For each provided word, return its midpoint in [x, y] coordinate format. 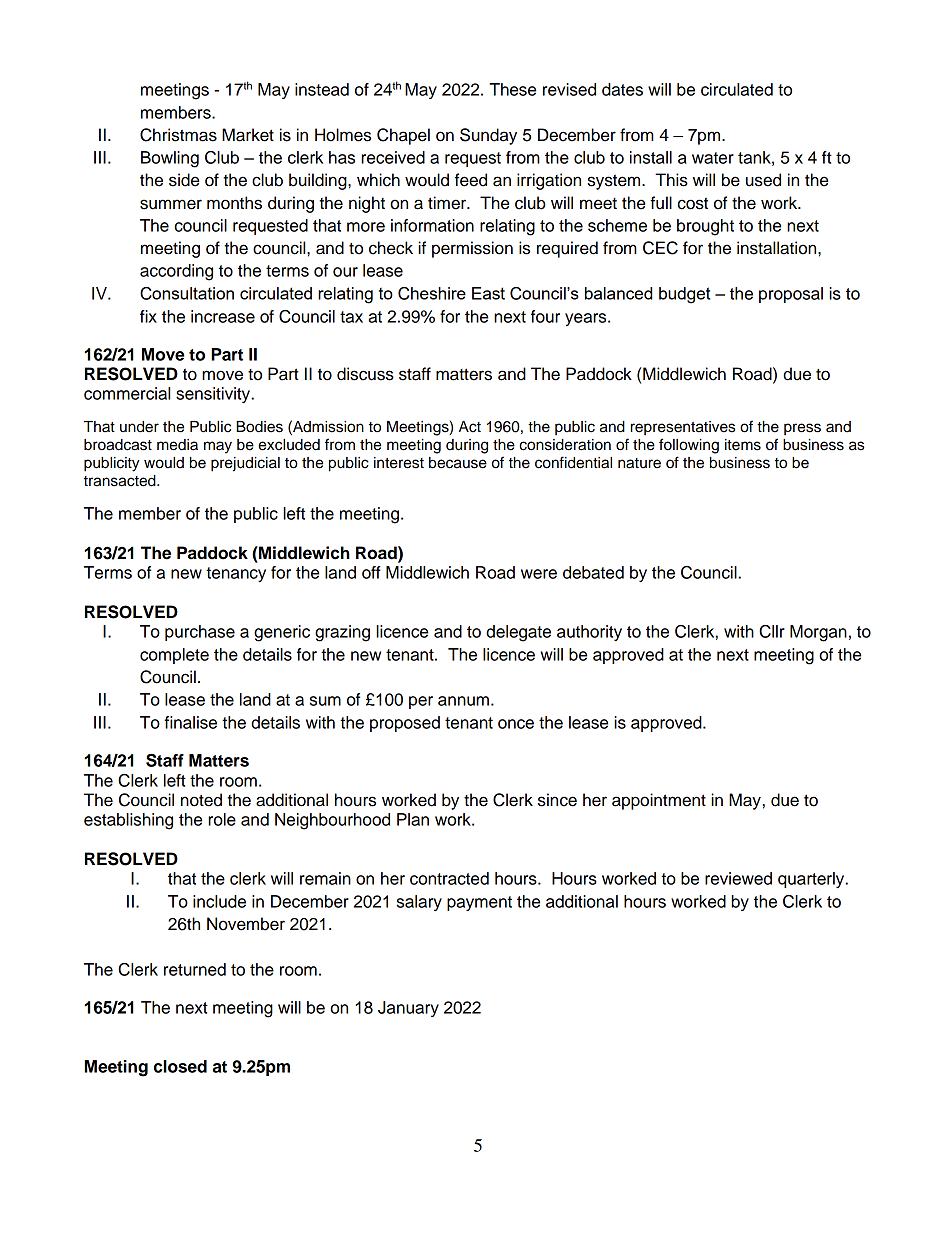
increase [223, 316]
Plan [413, 819]
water [713, 158]
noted [201, 800]
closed [180, 1066]
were [539, 574]
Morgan [818, 633]
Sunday [488, 136]
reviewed [738, 878]
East [488, 293]
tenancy [236, 574]
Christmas [178, 135]
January [408, 1009]
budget [684, 295]
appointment [659, 801]
